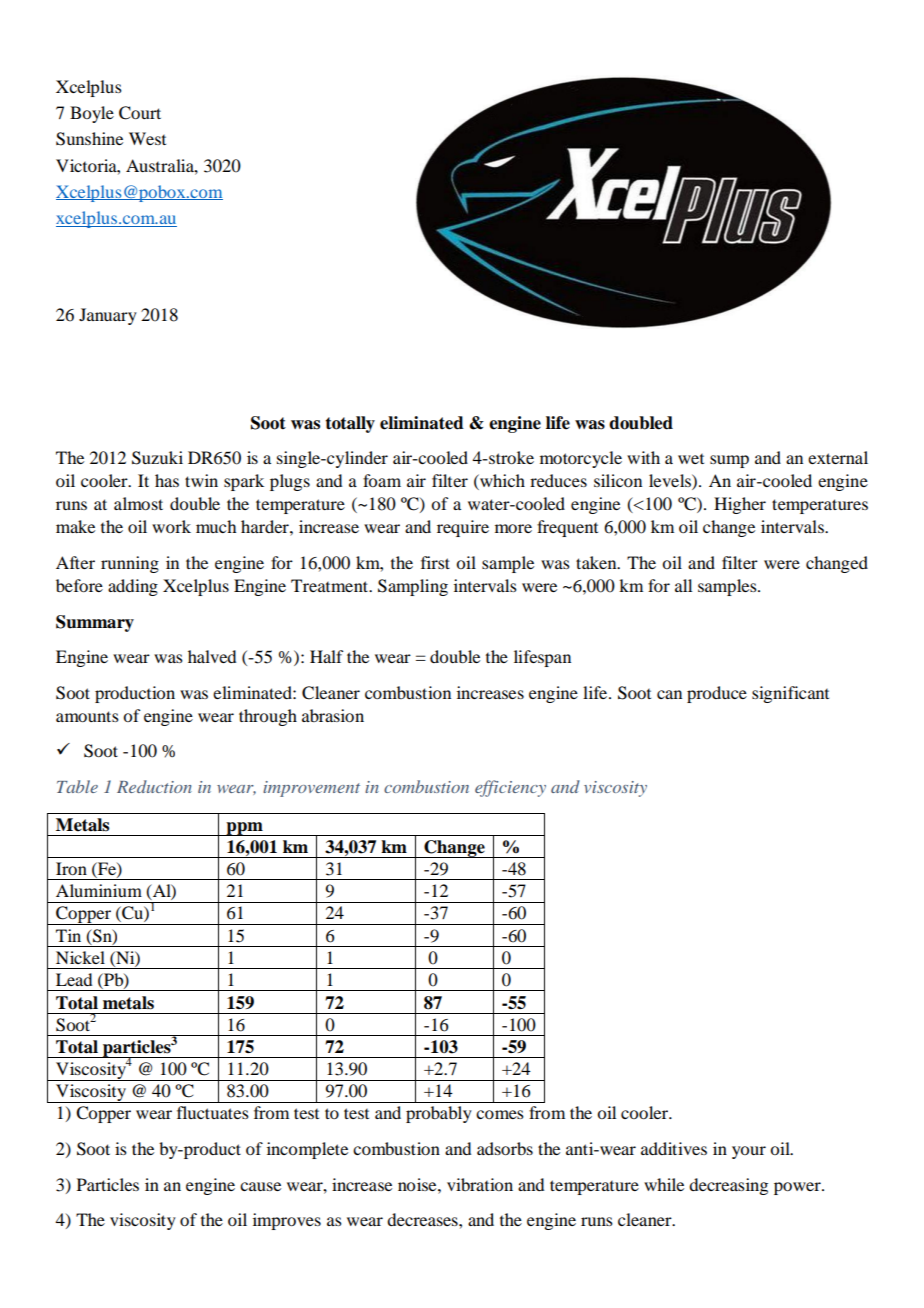 This screenshot has height=1308, width=924. What do you see at coordinates (728, 1186) in the screenshot?
I see `decreasing` at bounding box center [728, 1186].
